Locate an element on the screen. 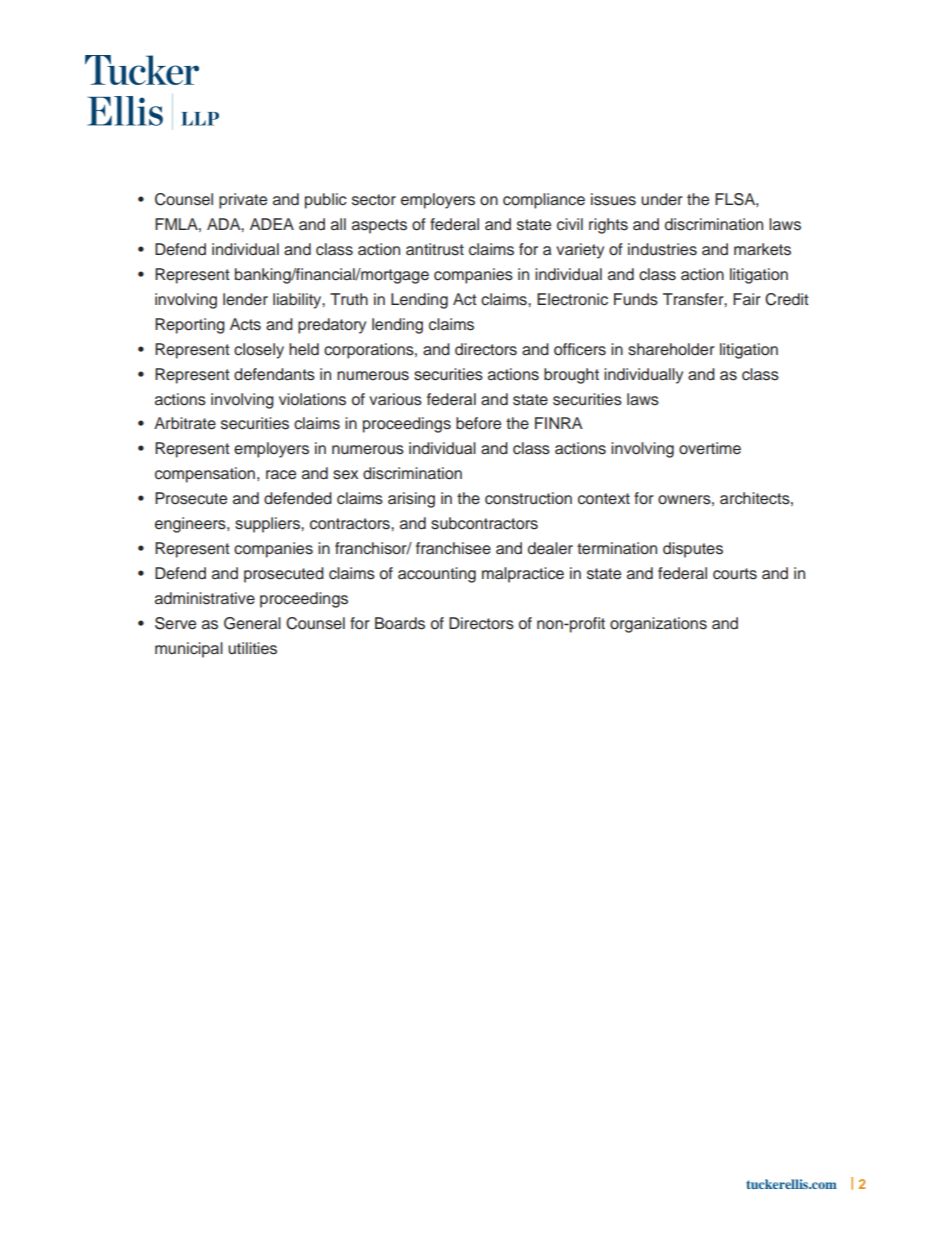 This screenshot has height=1233, width=952. compliance is located at coordinates (544, 201).
